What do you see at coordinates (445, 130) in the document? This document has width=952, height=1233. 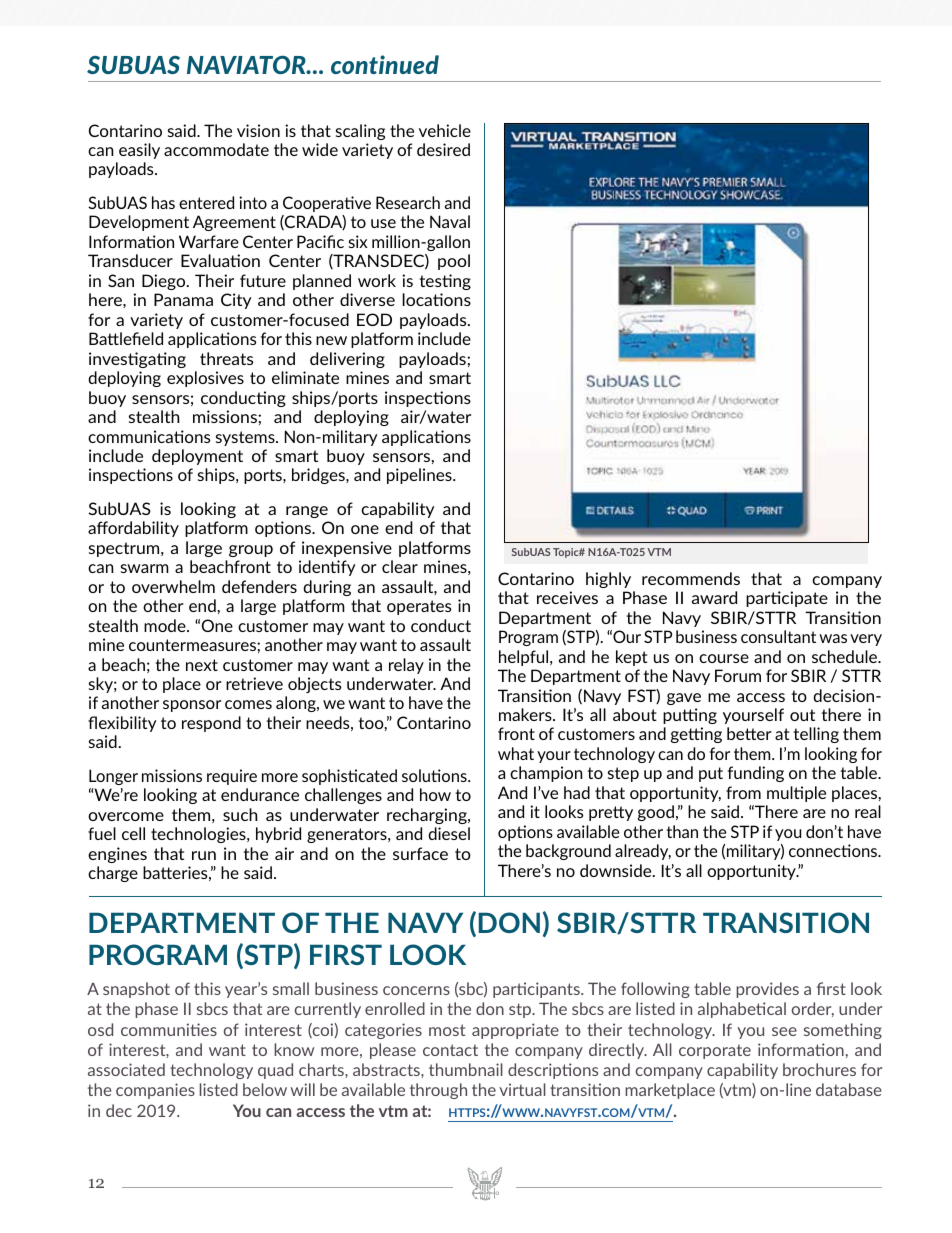 I see `vehicle` at bounding box center [445, 130].
